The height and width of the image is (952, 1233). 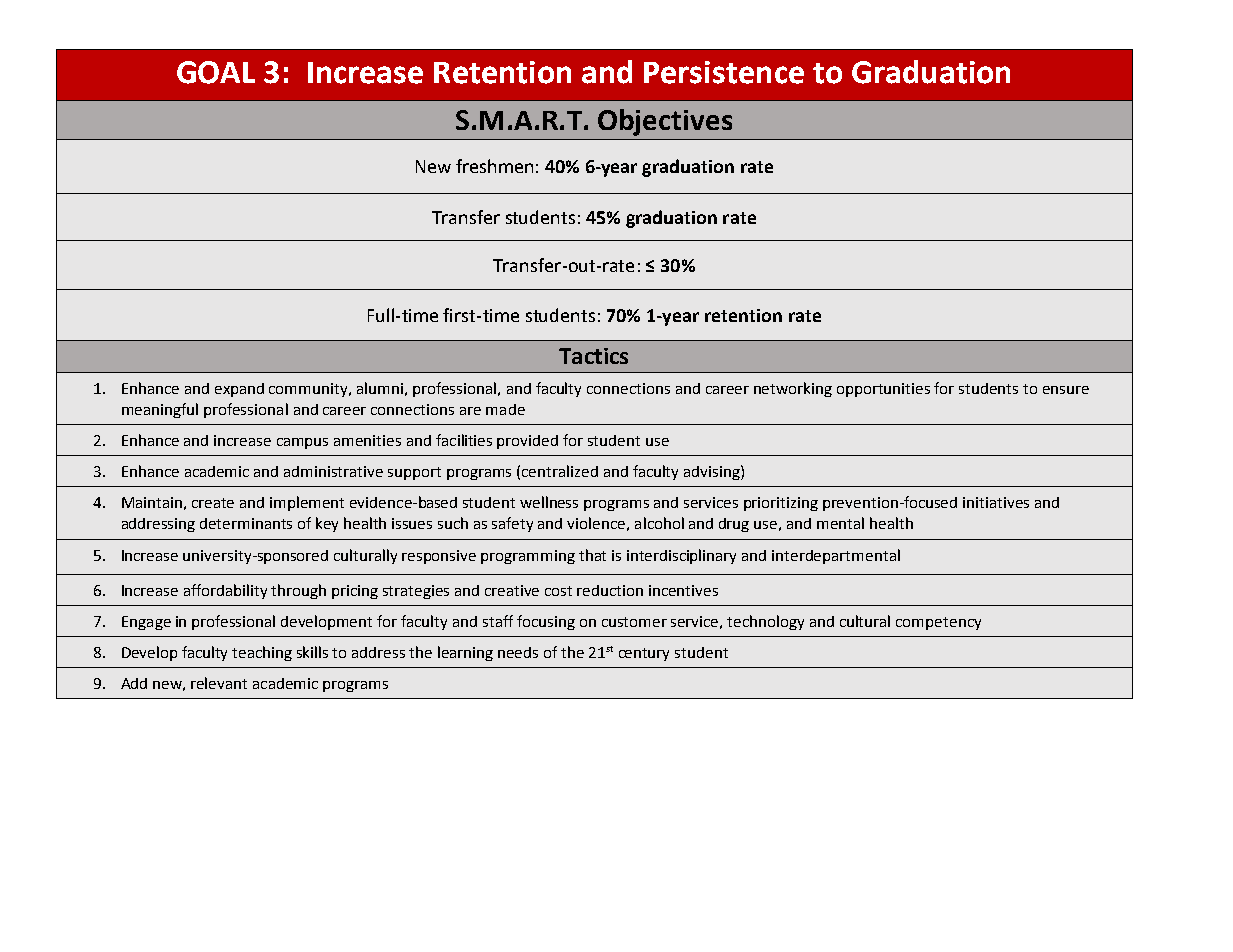 What do you see at coordinates (665, 122) in the image?
I see `Objectives` at bounding box center [665, 122].
